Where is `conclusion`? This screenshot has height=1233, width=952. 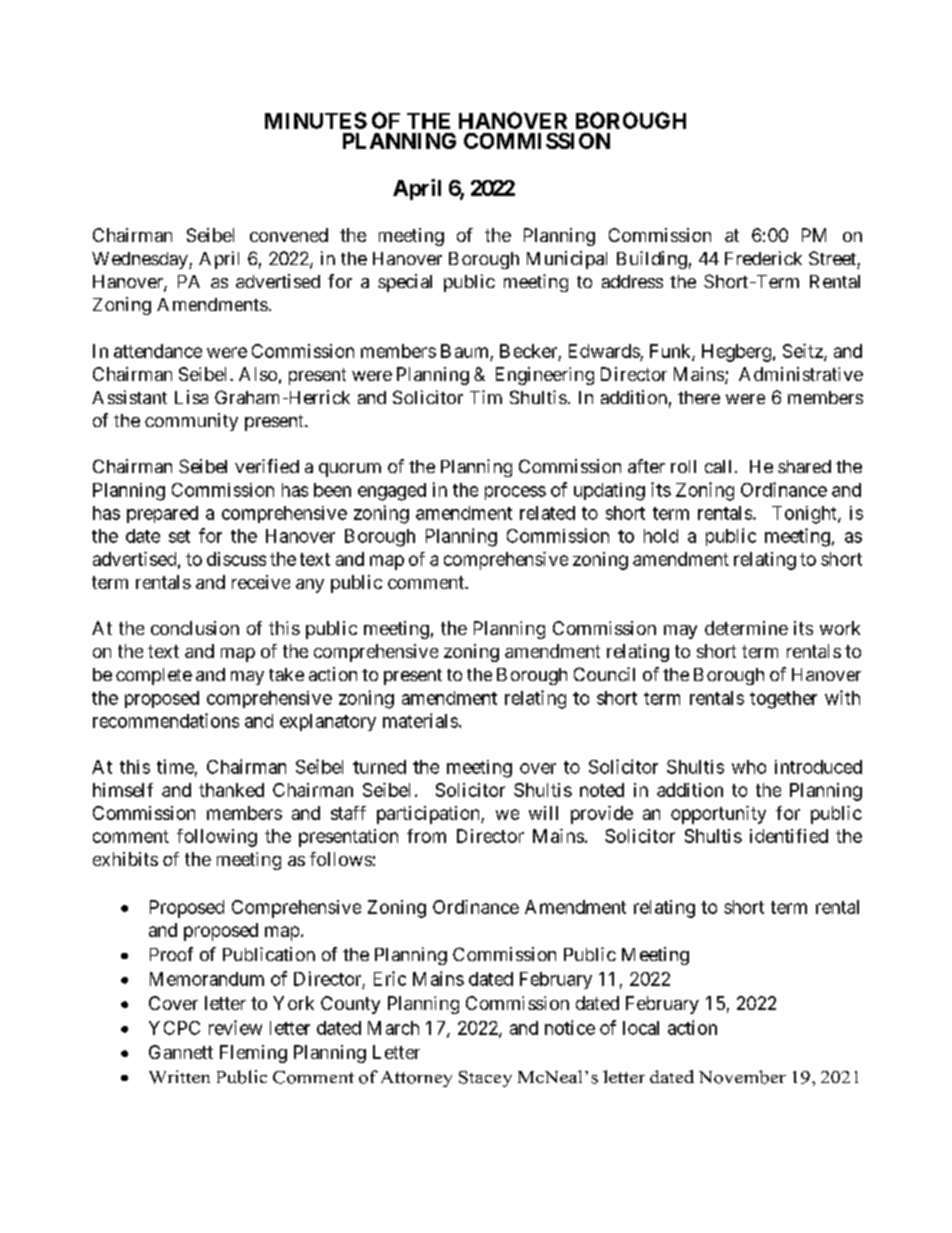
conclusion is located at coordinates (195, 628).
